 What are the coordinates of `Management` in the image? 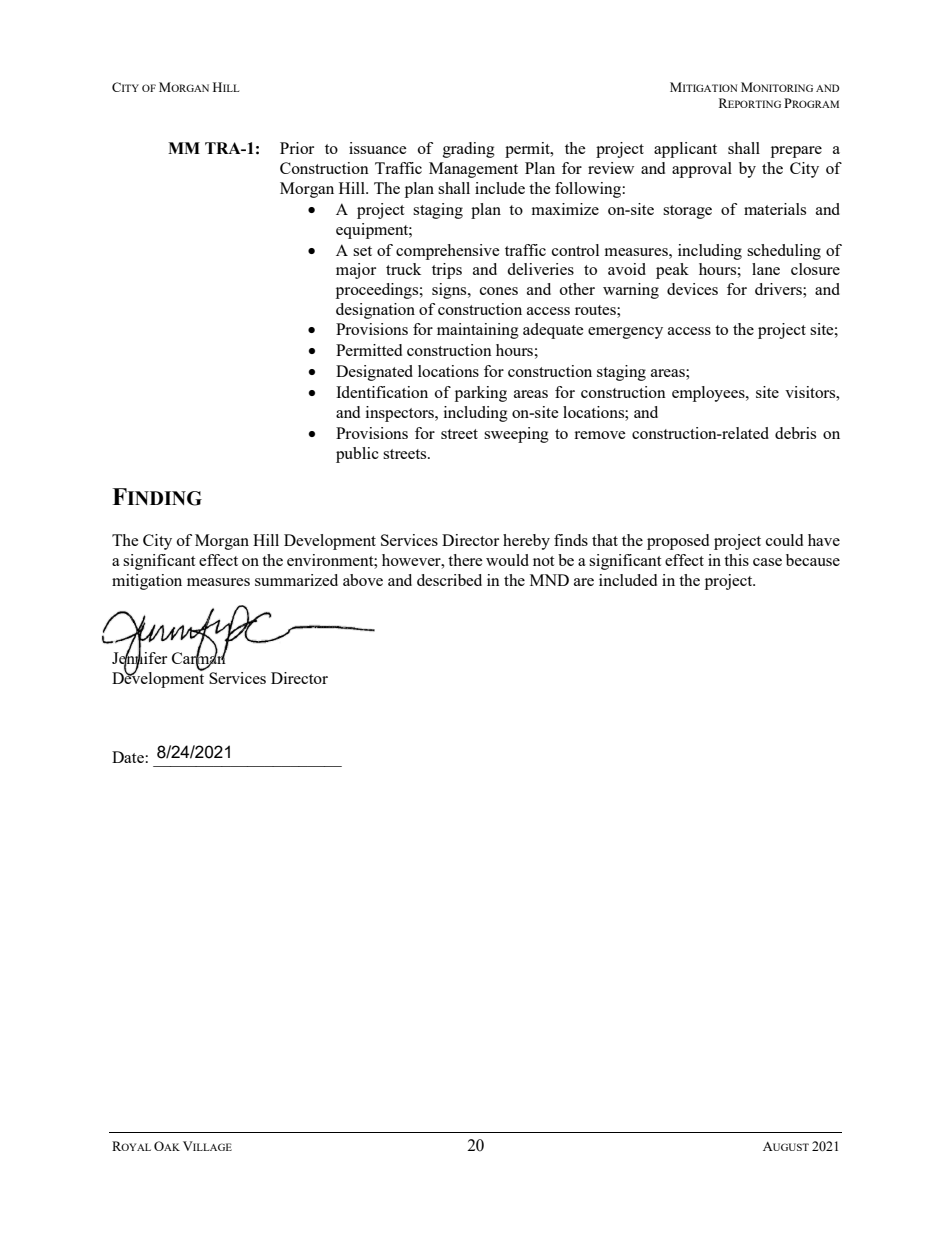 It's located at (473, 170).
